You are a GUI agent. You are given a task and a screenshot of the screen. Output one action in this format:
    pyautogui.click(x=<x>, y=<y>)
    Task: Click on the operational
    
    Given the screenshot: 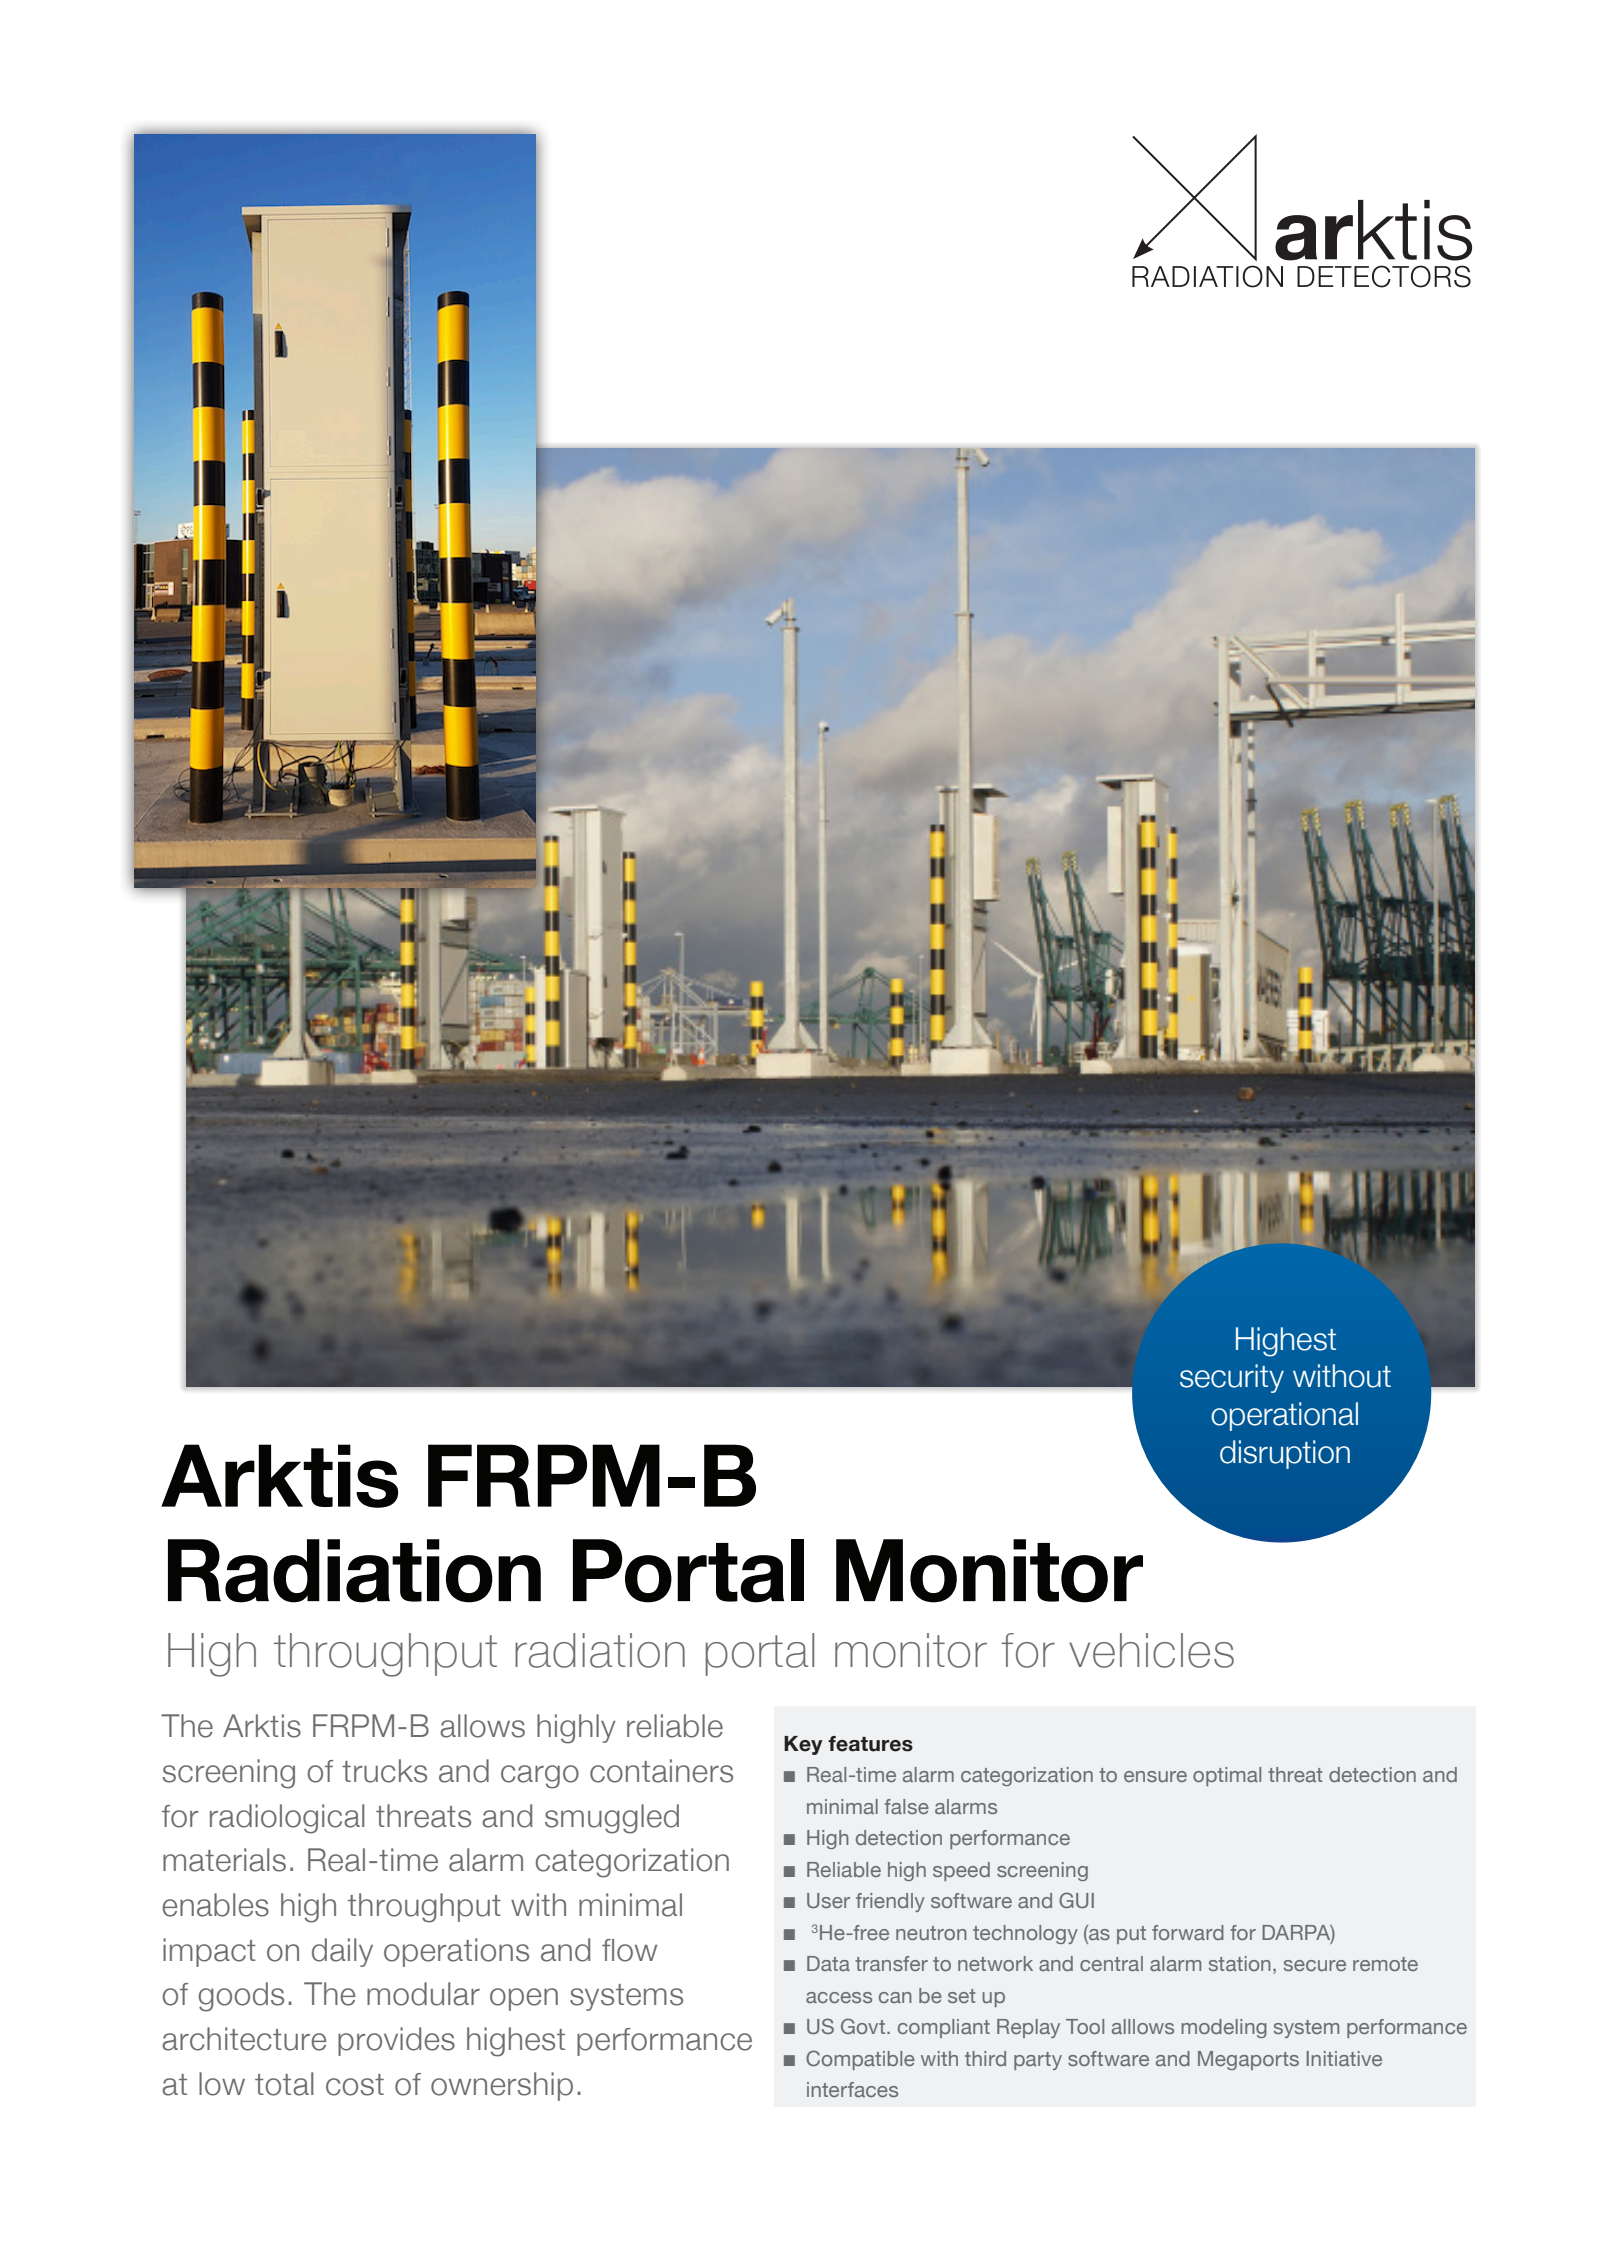 What is the action you would take?
    pyautogui.click(x=1284, y=1416)
